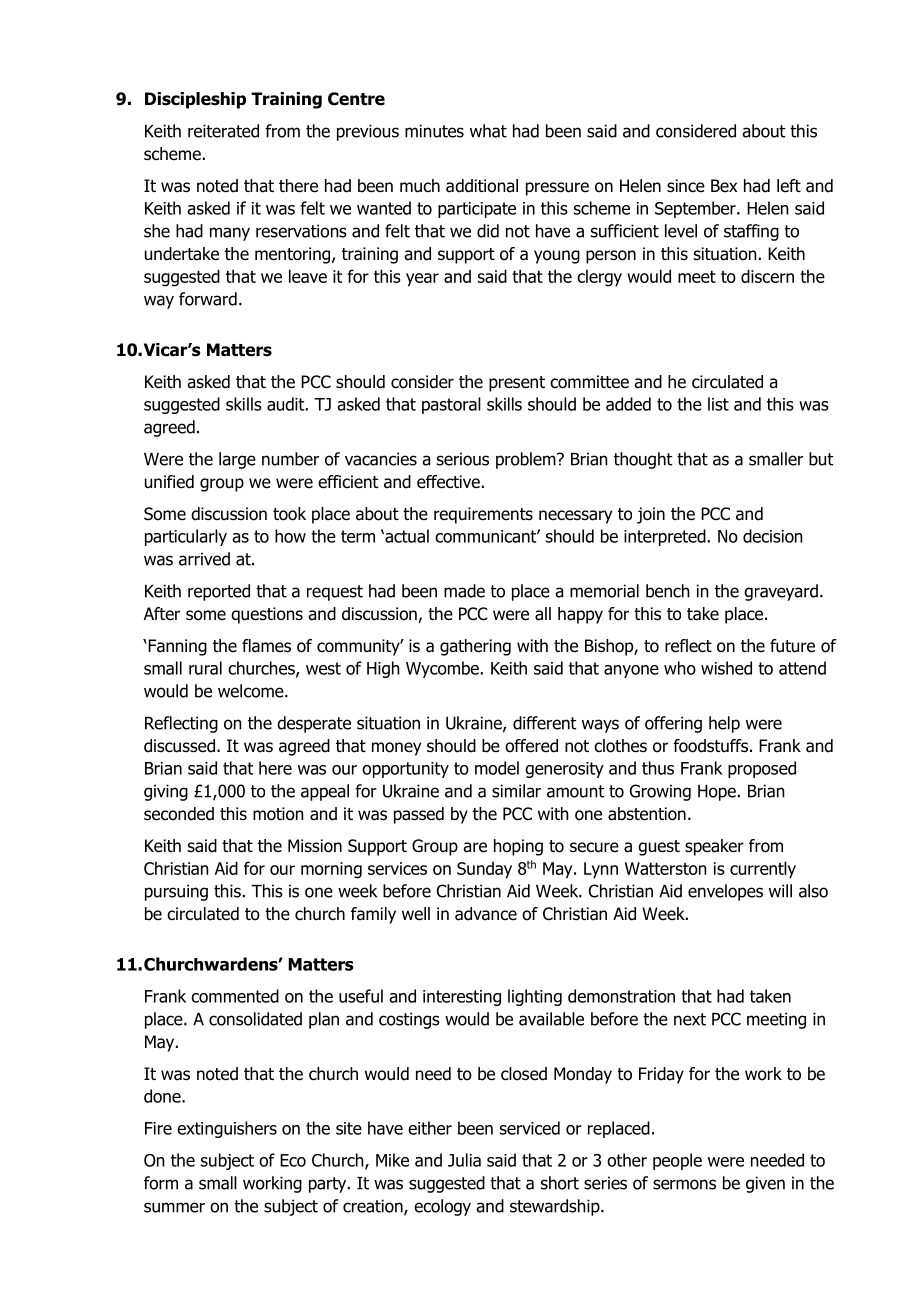 Image resolution: width=924 pixels, height=1307 pixels. Describe the element at coordinates (765, 1184) in the screenshot. I see `given` at that location.
